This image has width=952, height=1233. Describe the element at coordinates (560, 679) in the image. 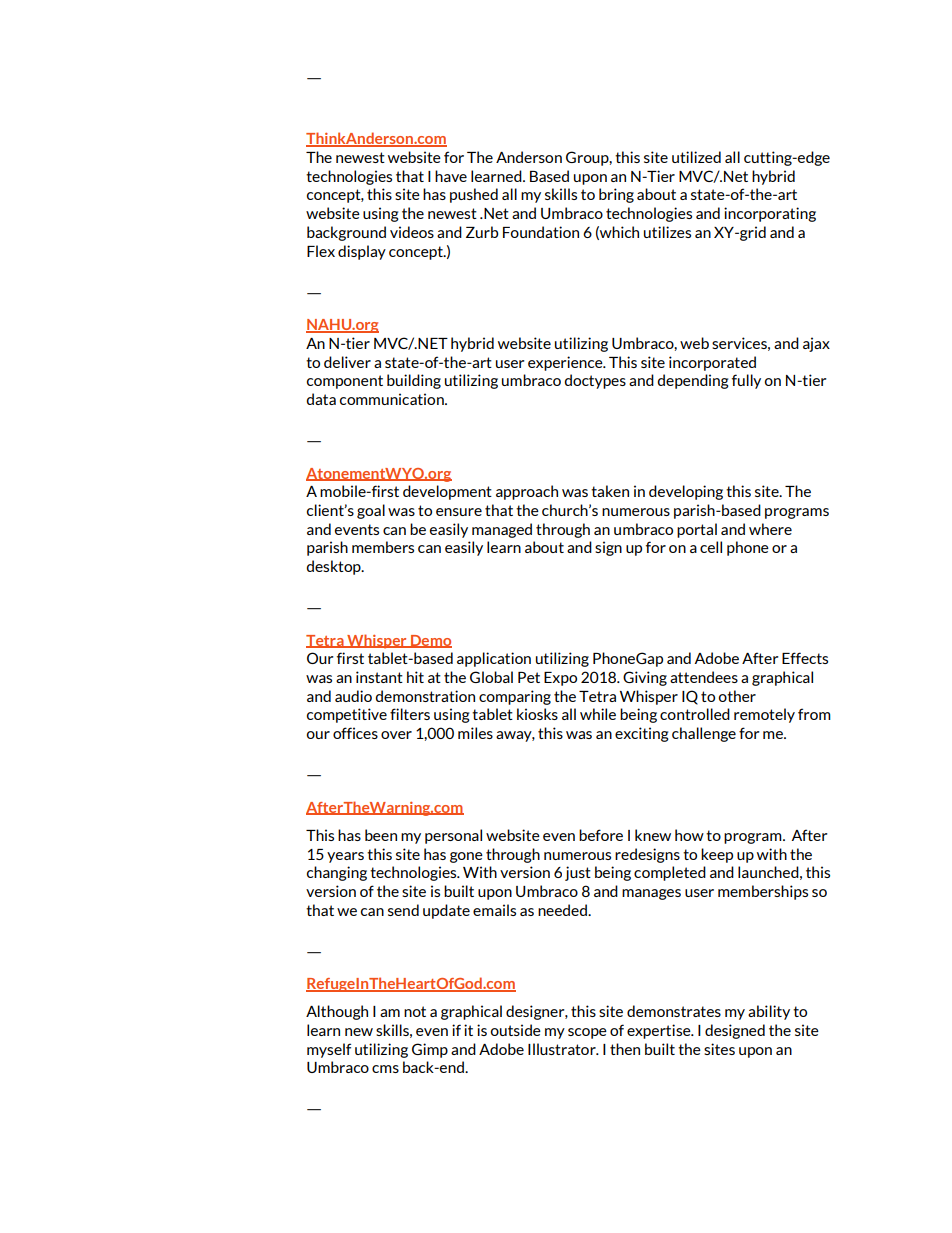

I see `Expo` at that location.
